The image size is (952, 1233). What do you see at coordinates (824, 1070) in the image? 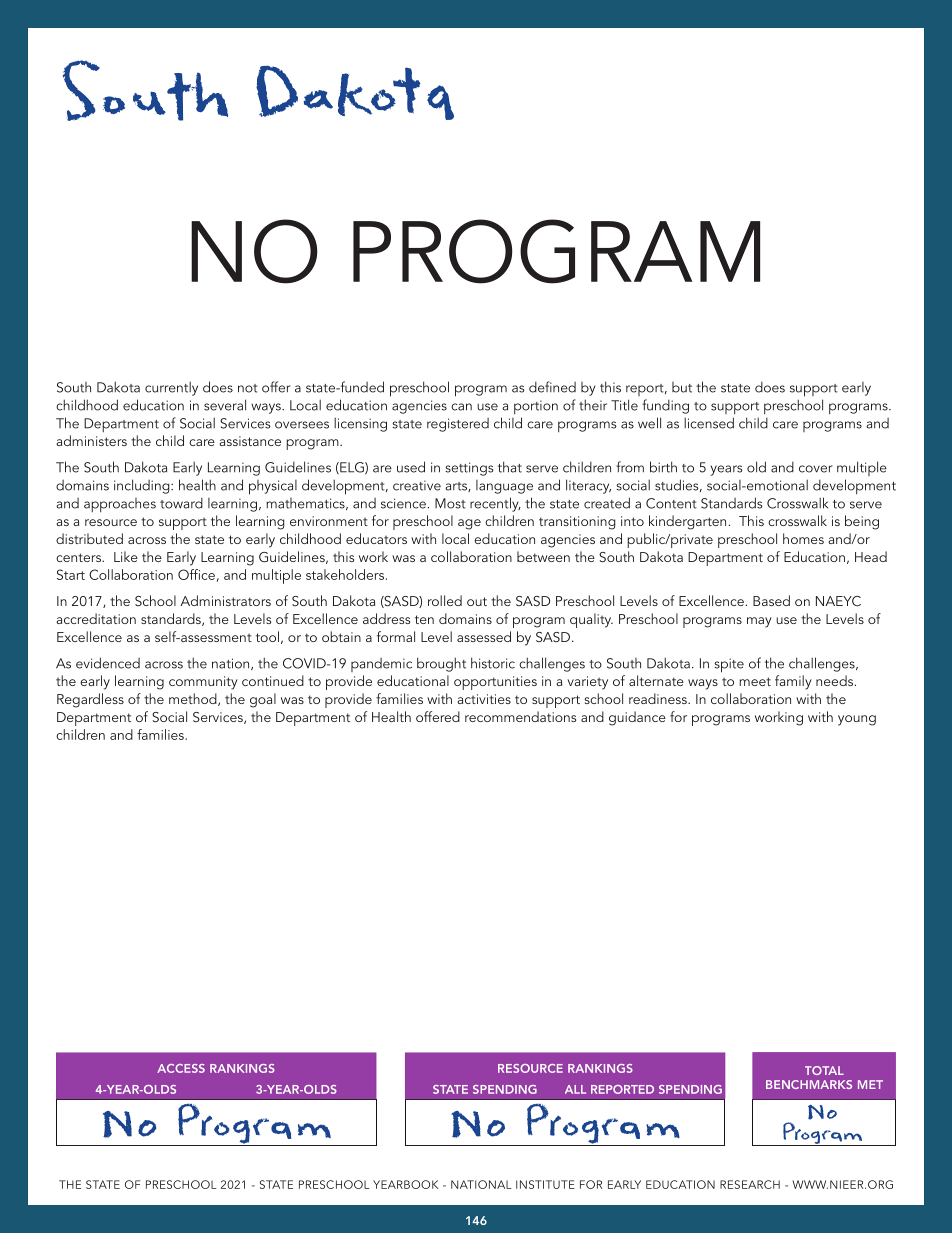
I see `TOTAL` at bounding box center [824, 1070].
